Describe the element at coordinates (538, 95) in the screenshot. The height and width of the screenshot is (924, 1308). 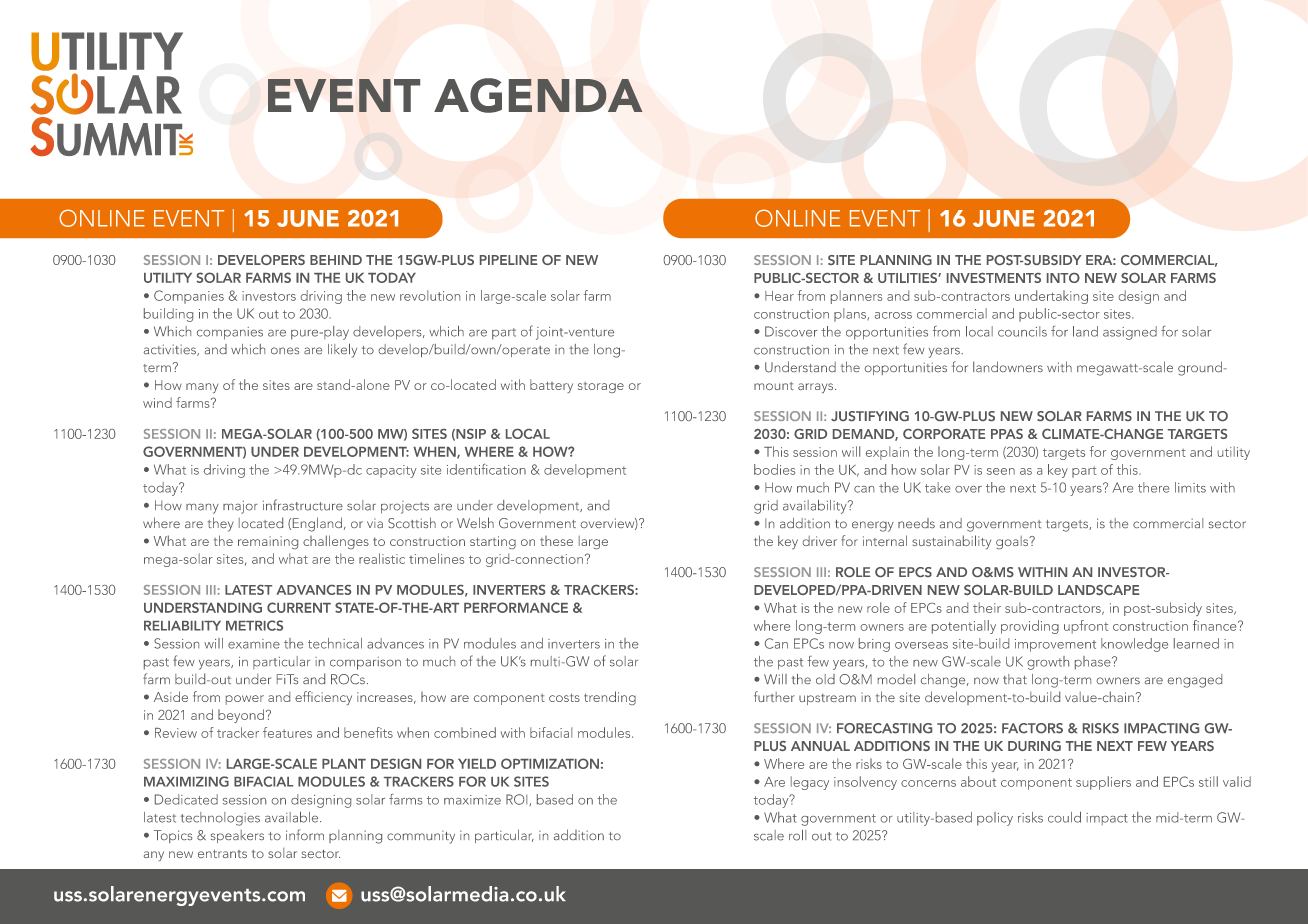
I see `AGENDA` at that location.
